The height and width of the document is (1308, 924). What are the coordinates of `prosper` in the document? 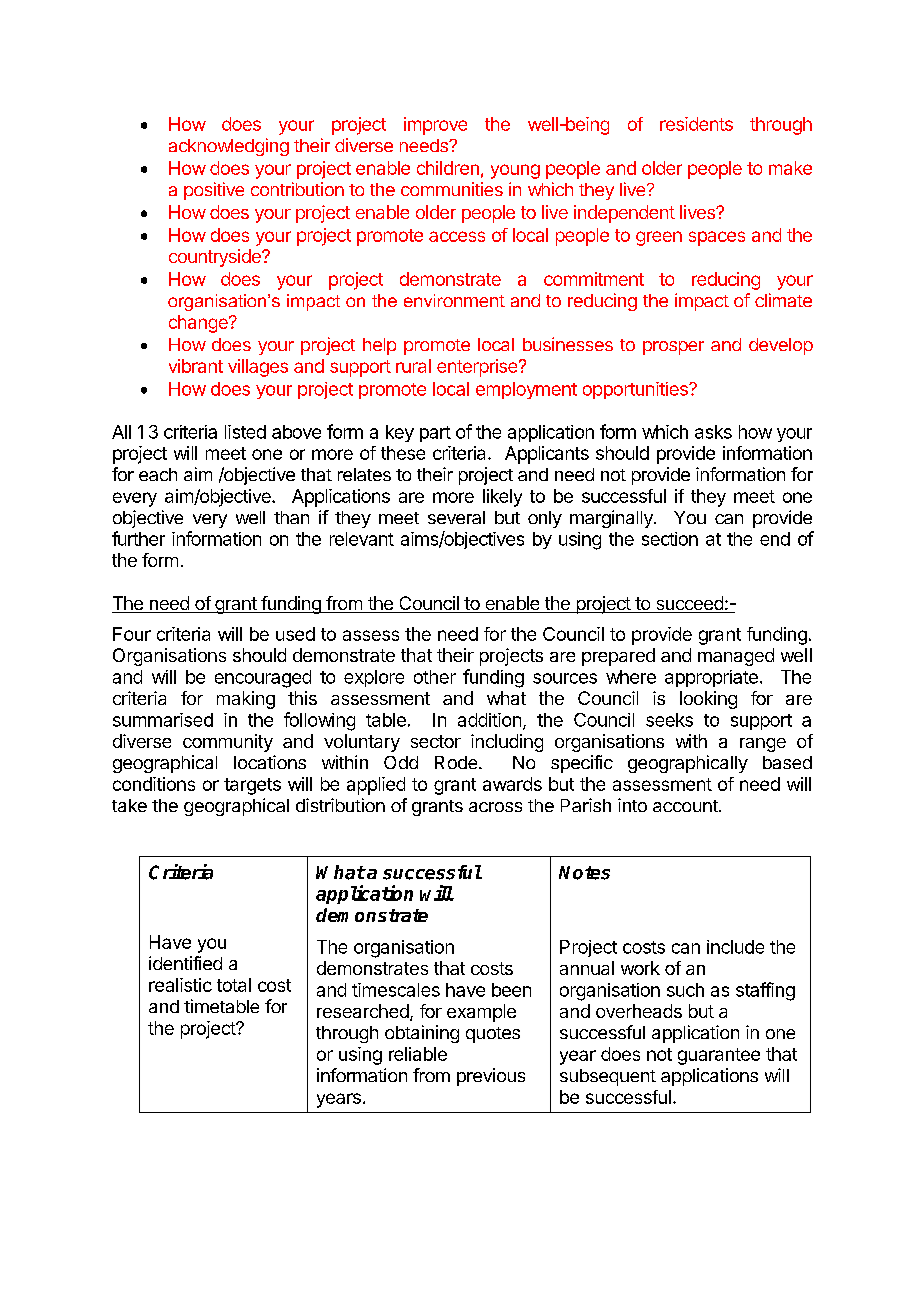 It's located at (673, 348).
